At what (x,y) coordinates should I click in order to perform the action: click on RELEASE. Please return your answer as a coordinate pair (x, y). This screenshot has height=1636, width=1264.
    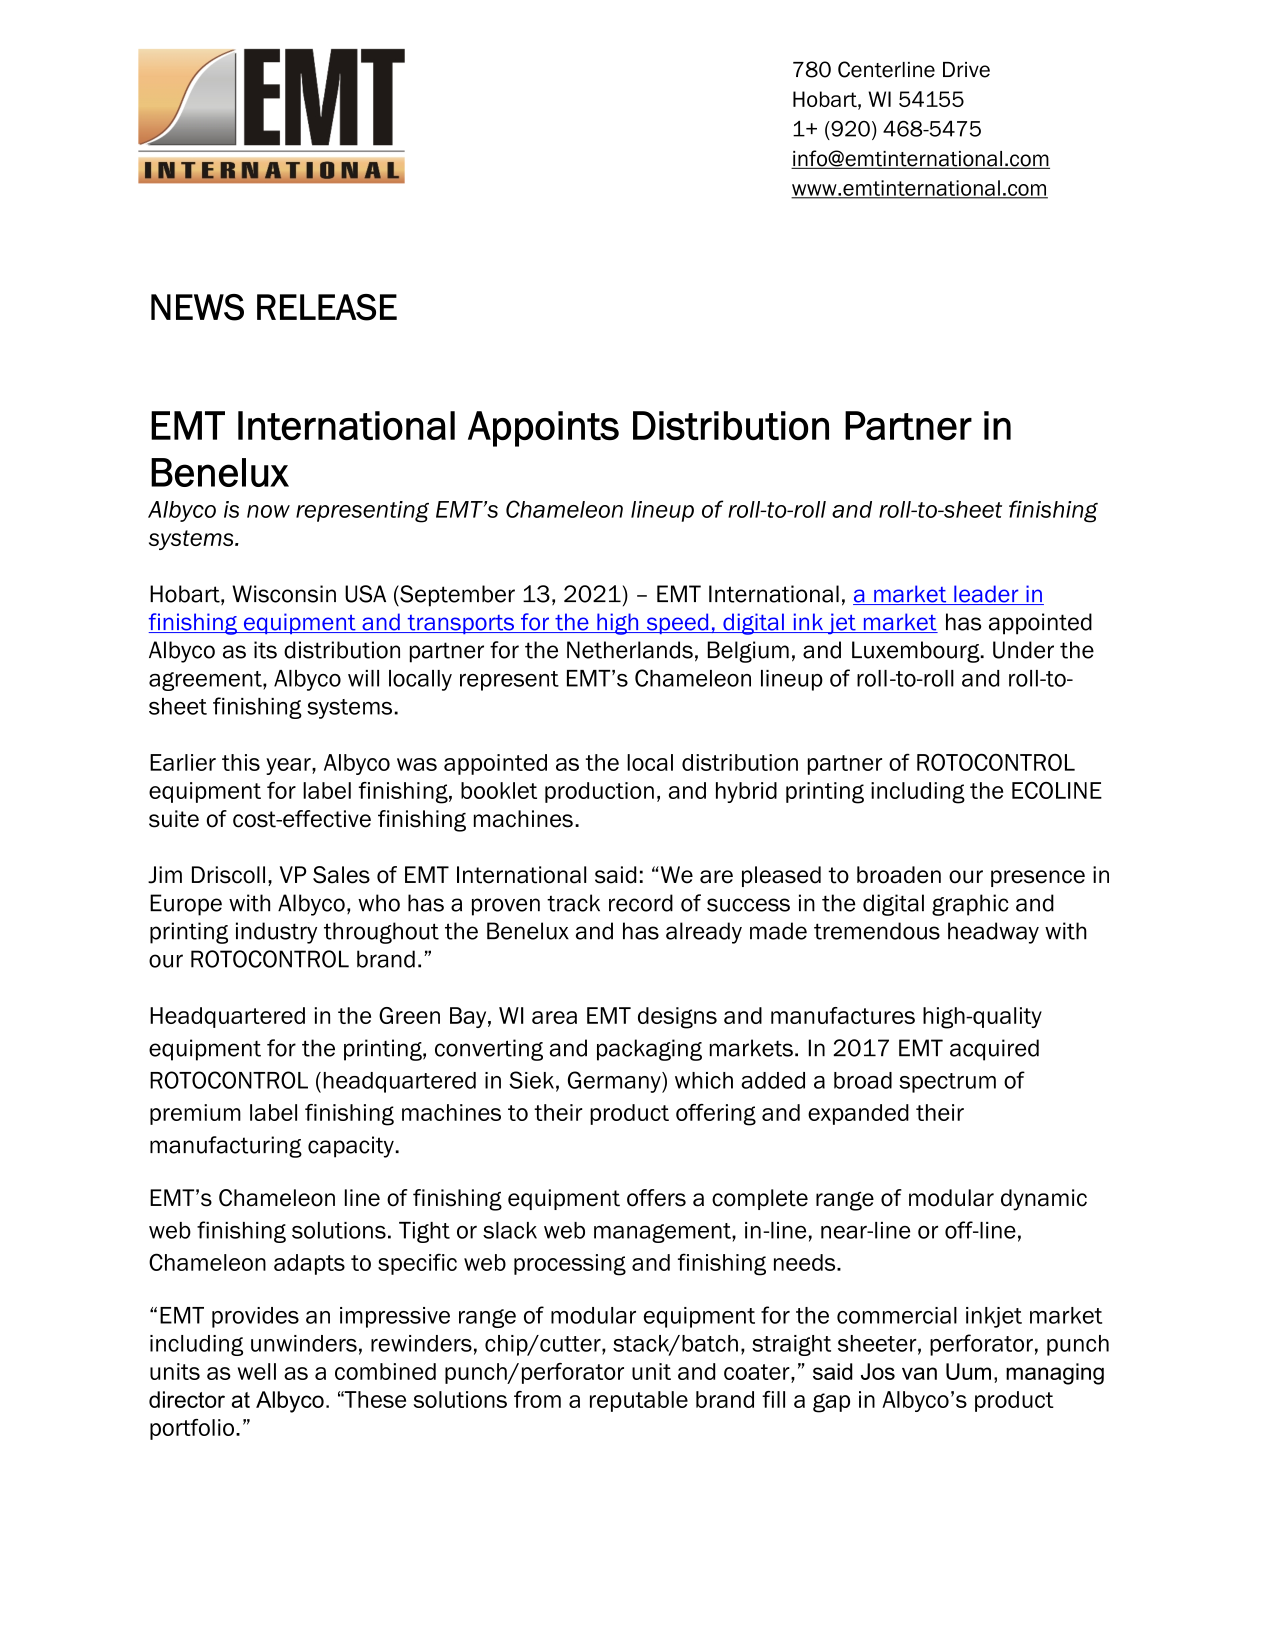
    Looking at the image, I should click on (327, 307).
